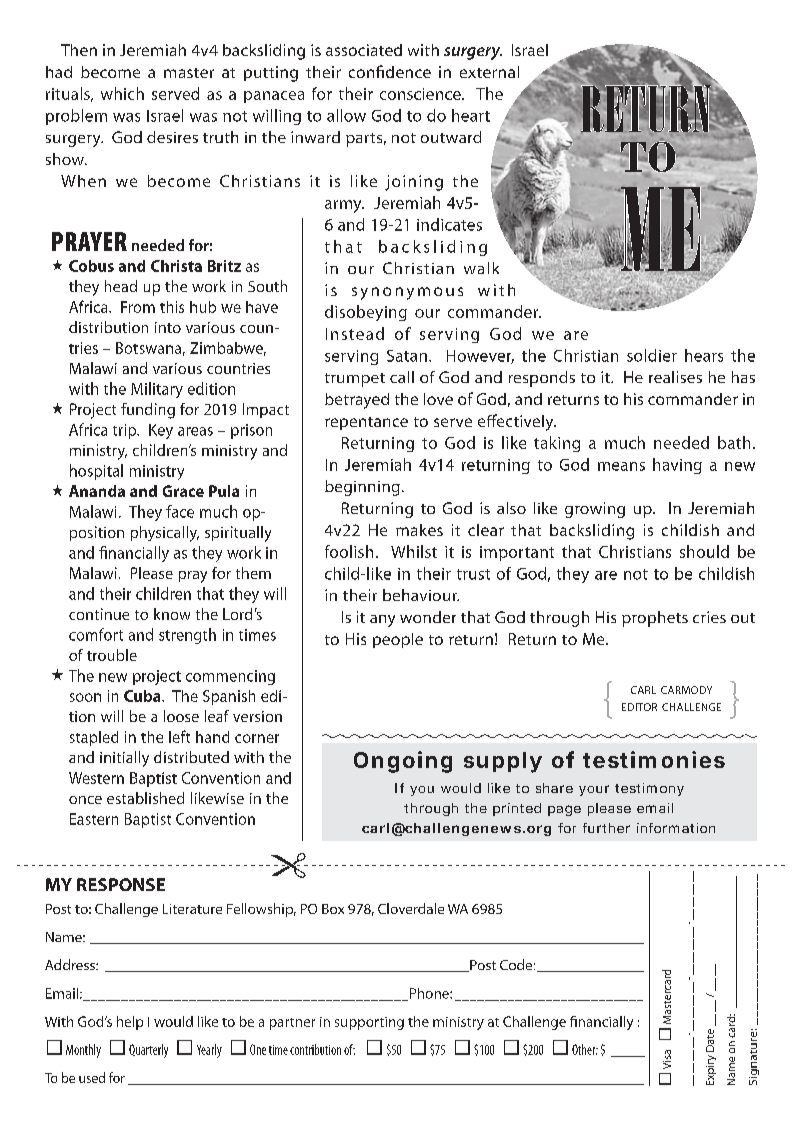 The height and width of the image is (1129, 798). What do you see at coordinates (366, 313) in the image?
I see `disobeying` at bounding box center [366, 313].
